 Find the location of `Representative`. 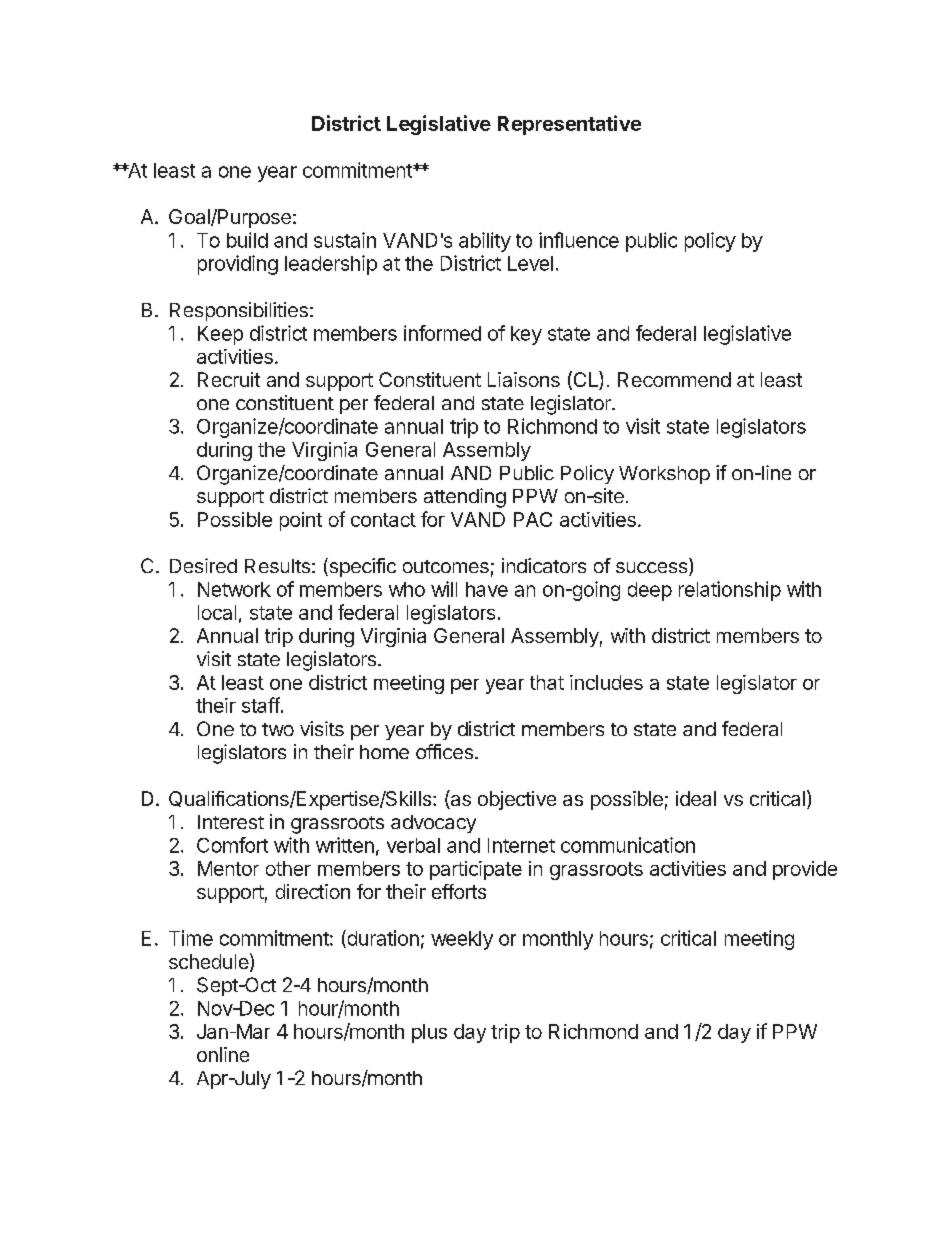

Representative is located at coordinates (569, 125).
